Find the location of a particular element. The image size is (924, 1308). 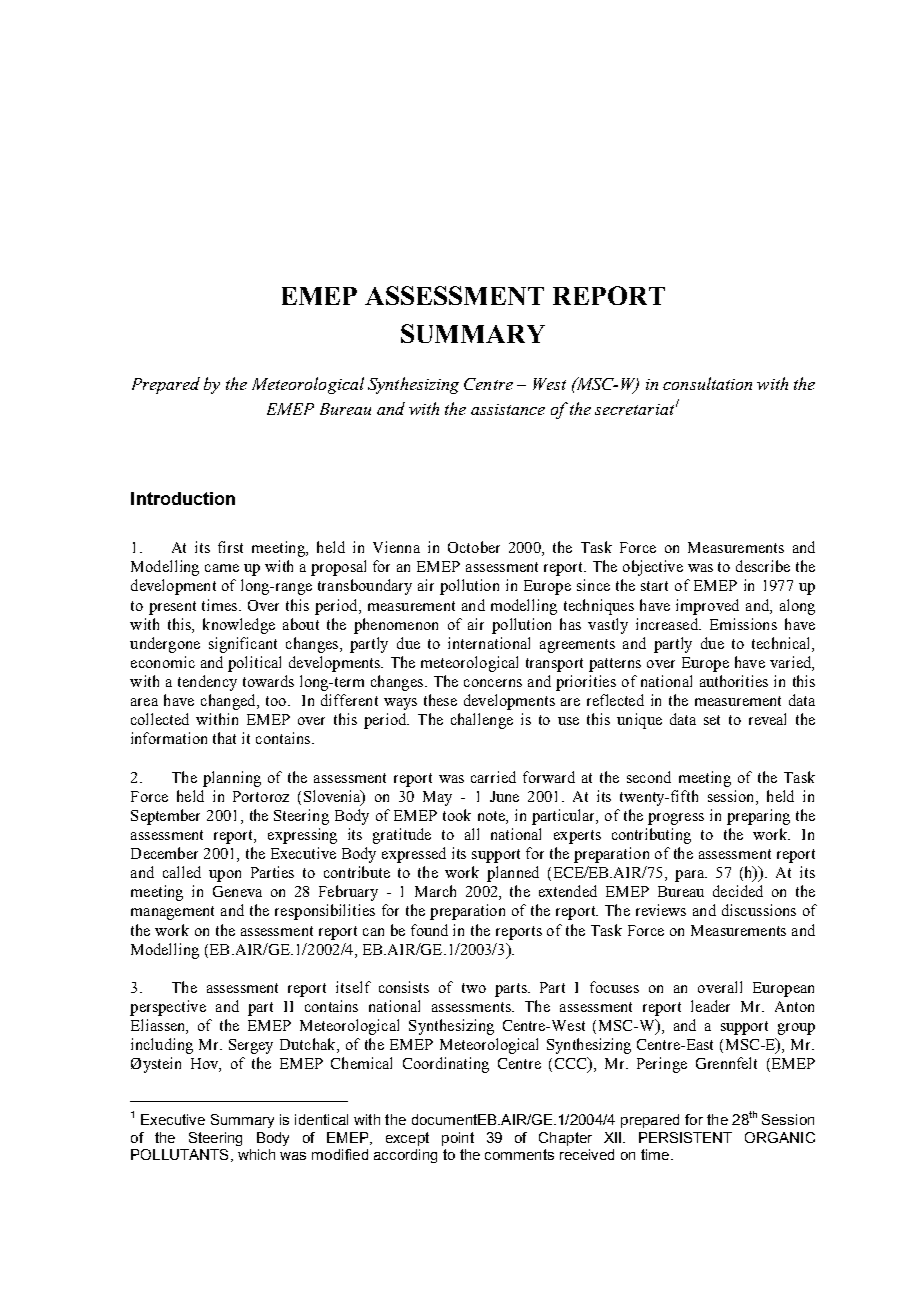

Introduction is located at coordinates (183, 498).
